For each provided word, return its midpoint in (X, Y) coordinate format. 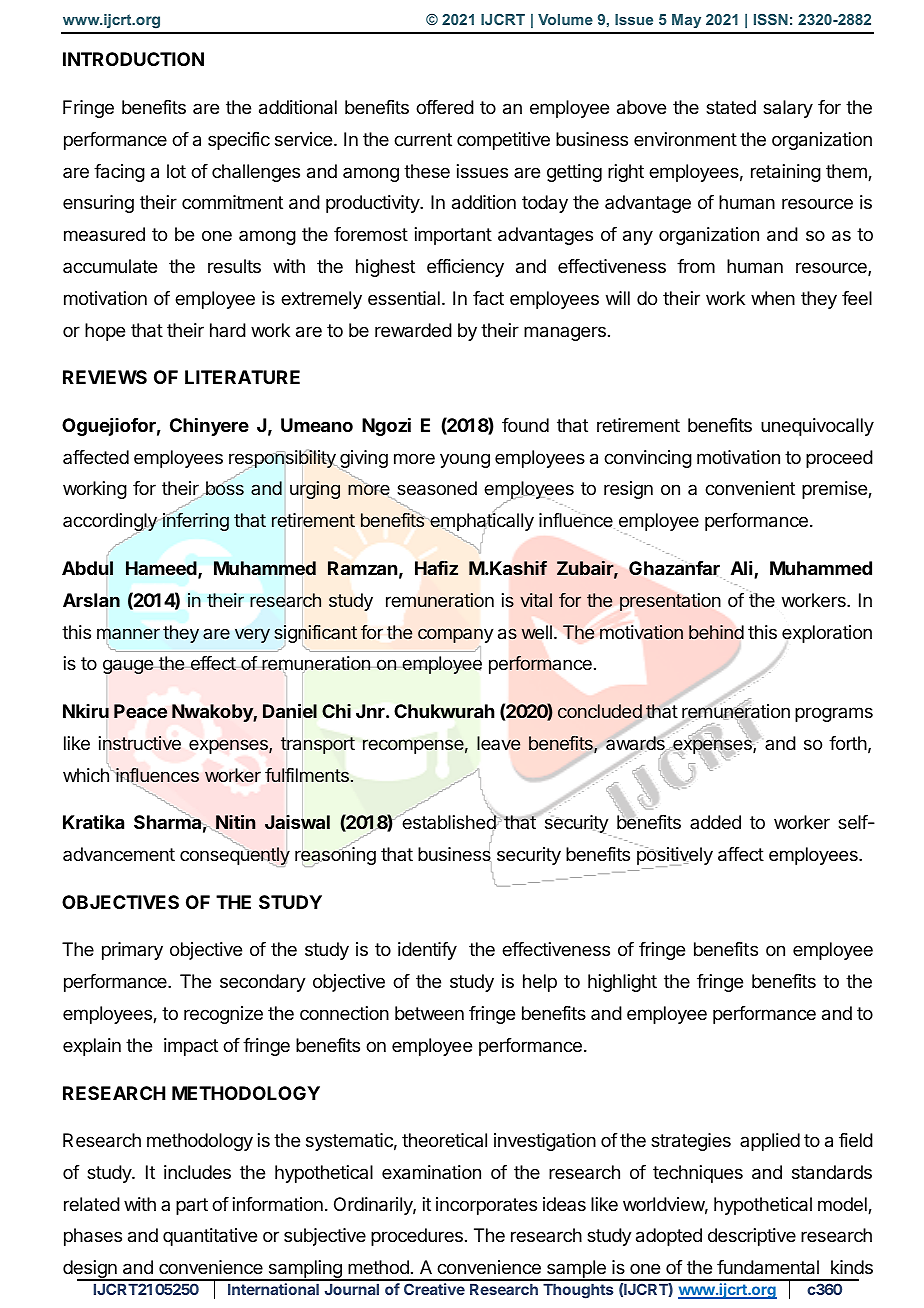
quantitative (210, 1237)
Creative (434, 1289)
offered (445, 107)
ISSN (771, 19)
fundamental (768, 1267)
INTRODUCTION (133, 59)
